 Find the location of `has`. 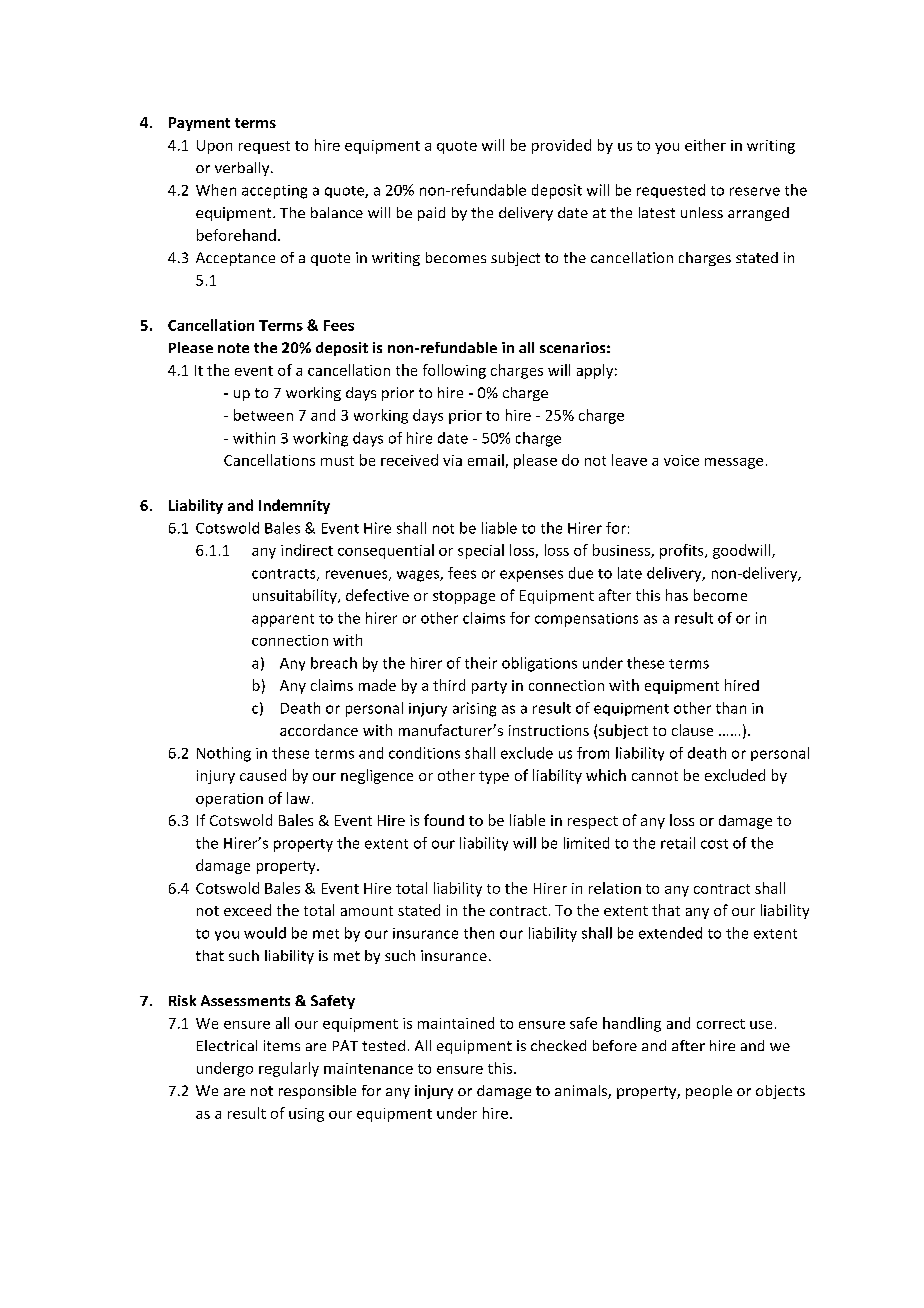

has is located at coordinates (677, 595).
